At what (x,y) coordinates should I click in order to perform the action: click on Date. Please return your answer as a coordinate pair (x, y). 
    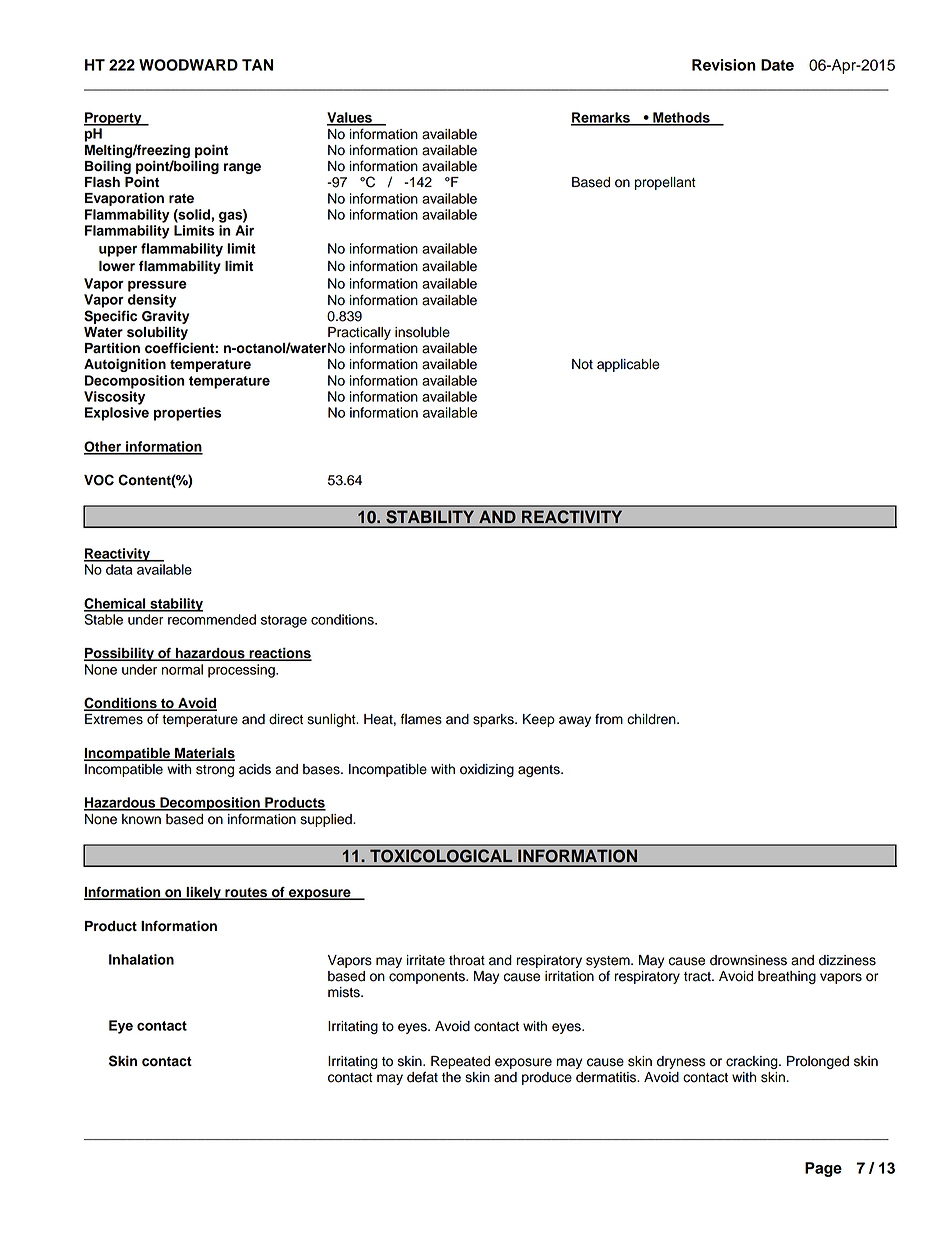
    Looking at the image, I should click on (777, 65).
